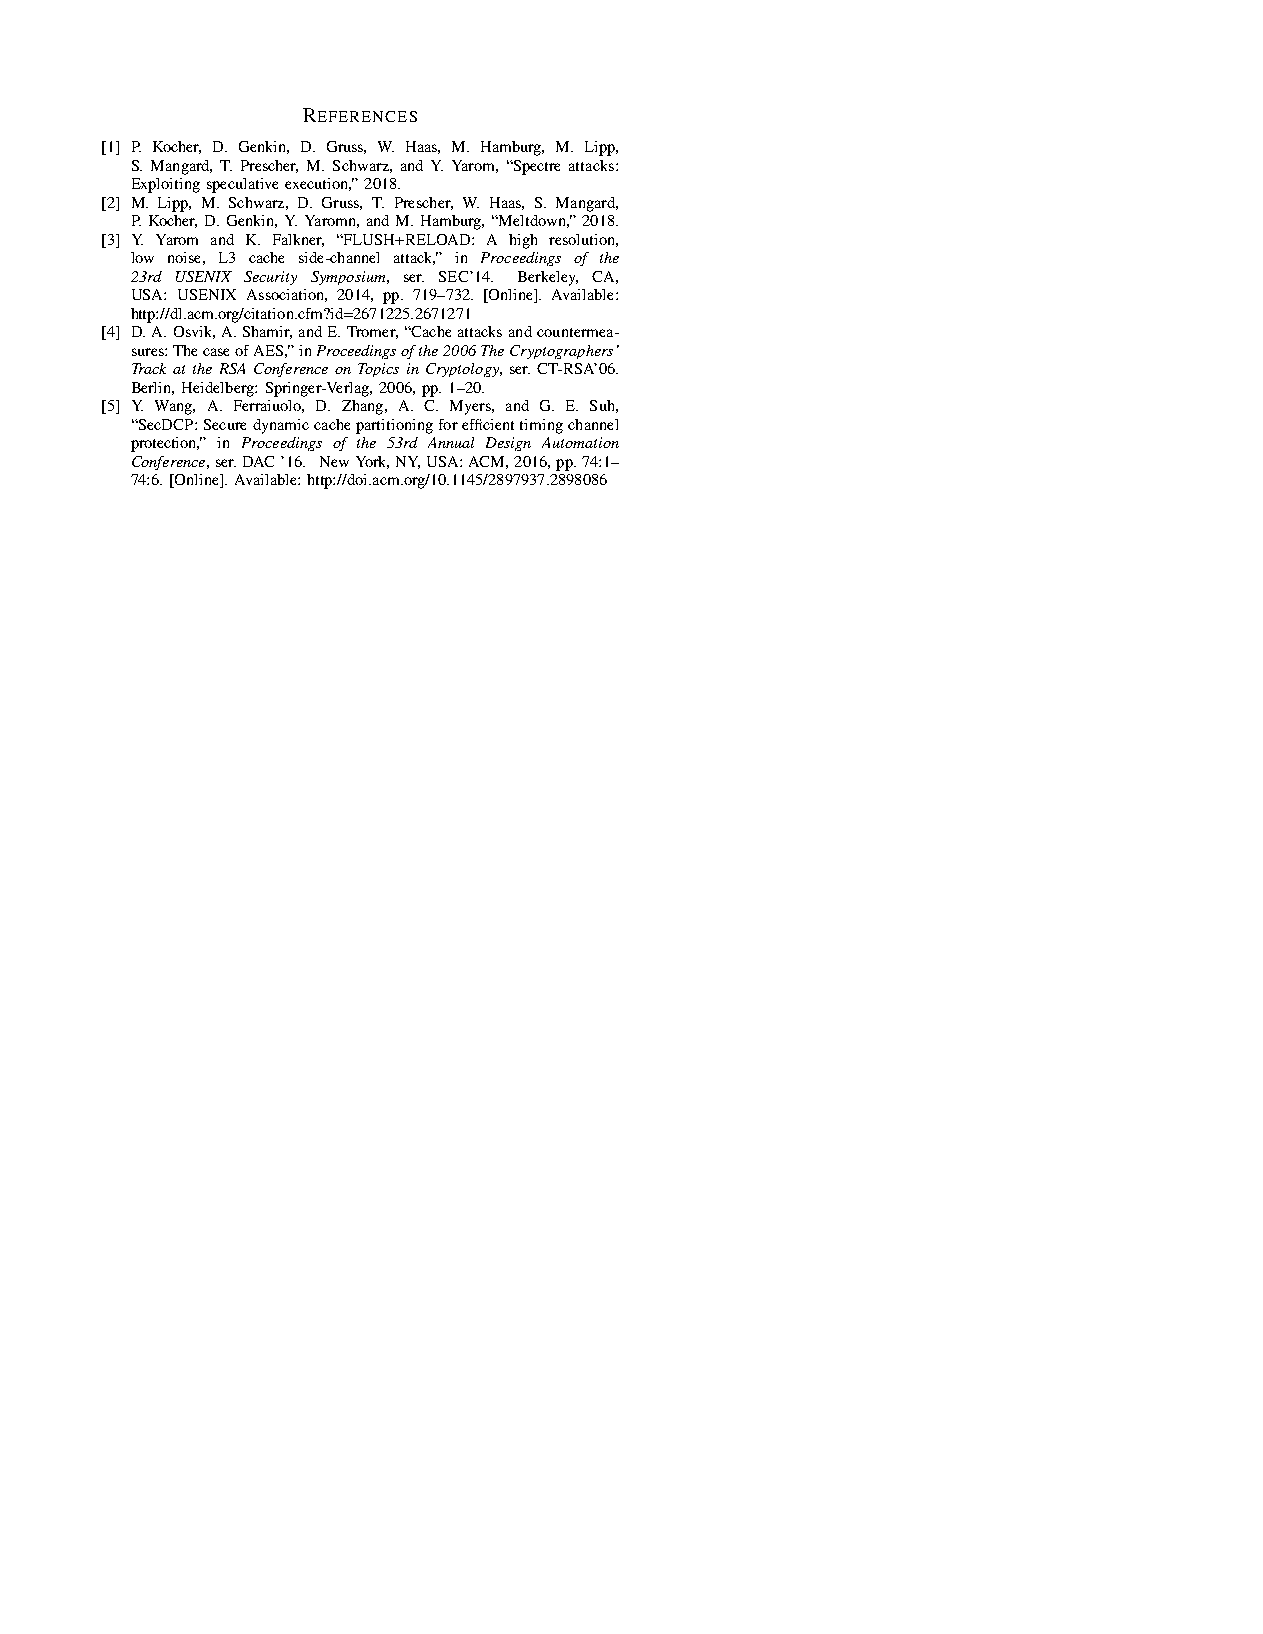 The width and height of the screenshot is (1263, 1634). Describe the element at coordinates (165, 444) in the screenshot. I see `protection` at that location.
